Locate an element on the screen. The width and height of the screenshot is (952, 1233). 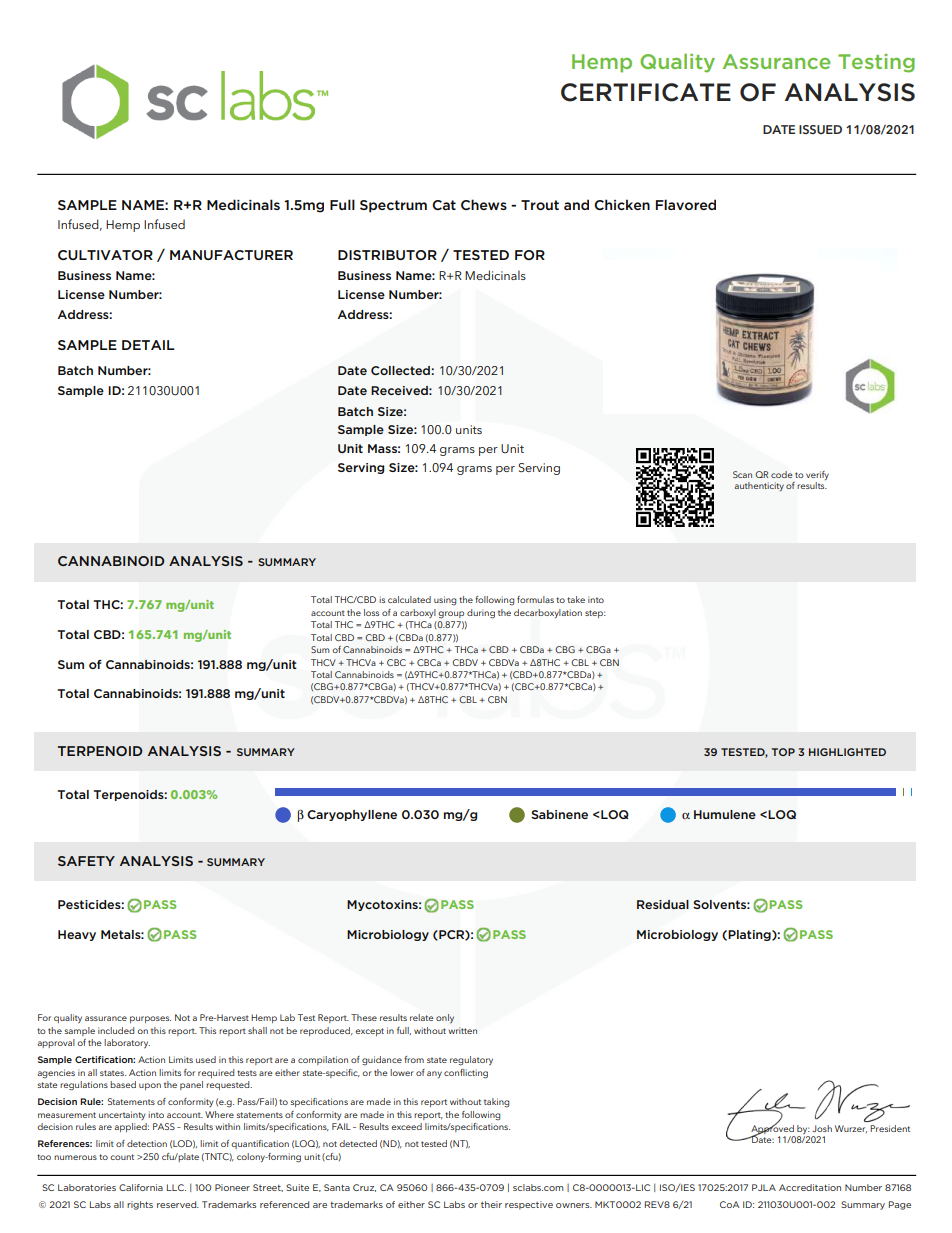
CULTIVATOR is located at coordinates (105, 255).
